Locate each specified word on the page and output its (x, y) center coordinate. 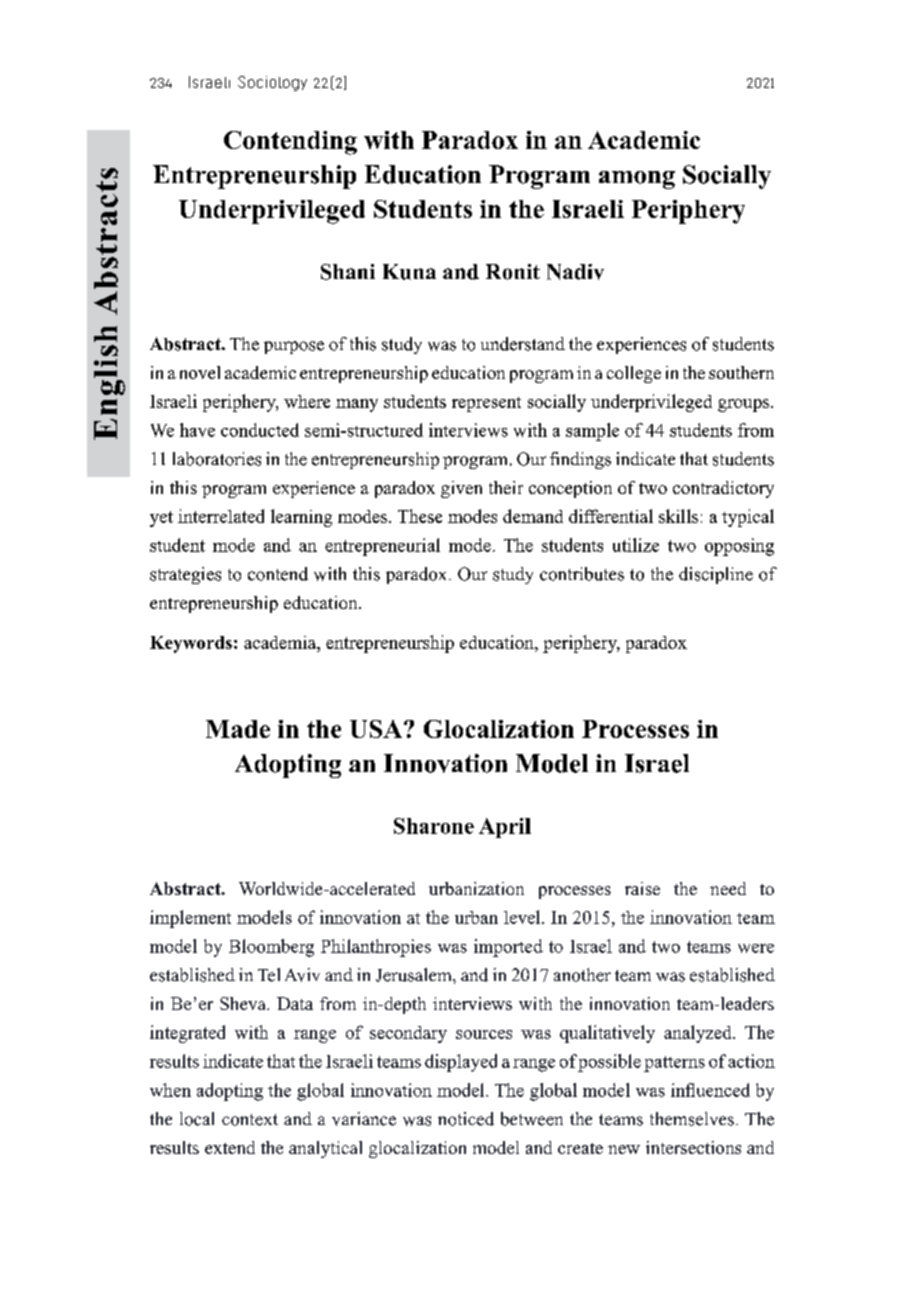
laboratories (217, 459)
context (250, 1120)
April (505, 828)
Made (238, 729)
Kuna (409, 272)
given (461, 489)
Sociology (272, 83)
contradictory (723, 489)
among (637, 180)
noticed (466, 1119)
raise (642, 888)
